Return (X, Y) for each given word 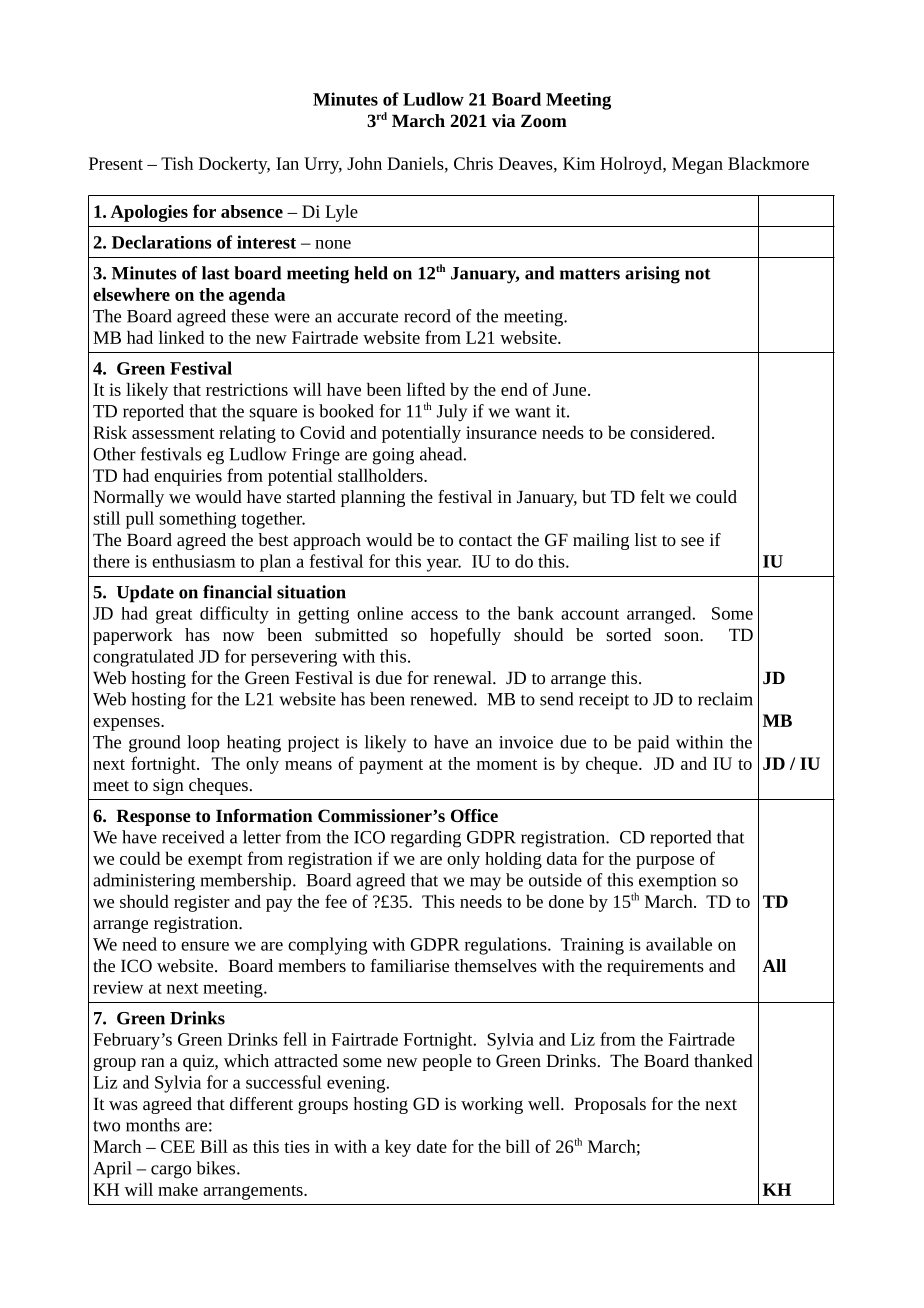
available (679, 944)
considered (671, 432)
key (398, 1148)
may (485, 884)
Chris (473, 163)
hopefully (465, 636)
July (452, 413)
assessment (173, 433)
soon (682, 636)
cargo (171, 1172)
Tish (177, 163)
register (202, 903)
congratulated (143, 658)
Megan (697, 165)
